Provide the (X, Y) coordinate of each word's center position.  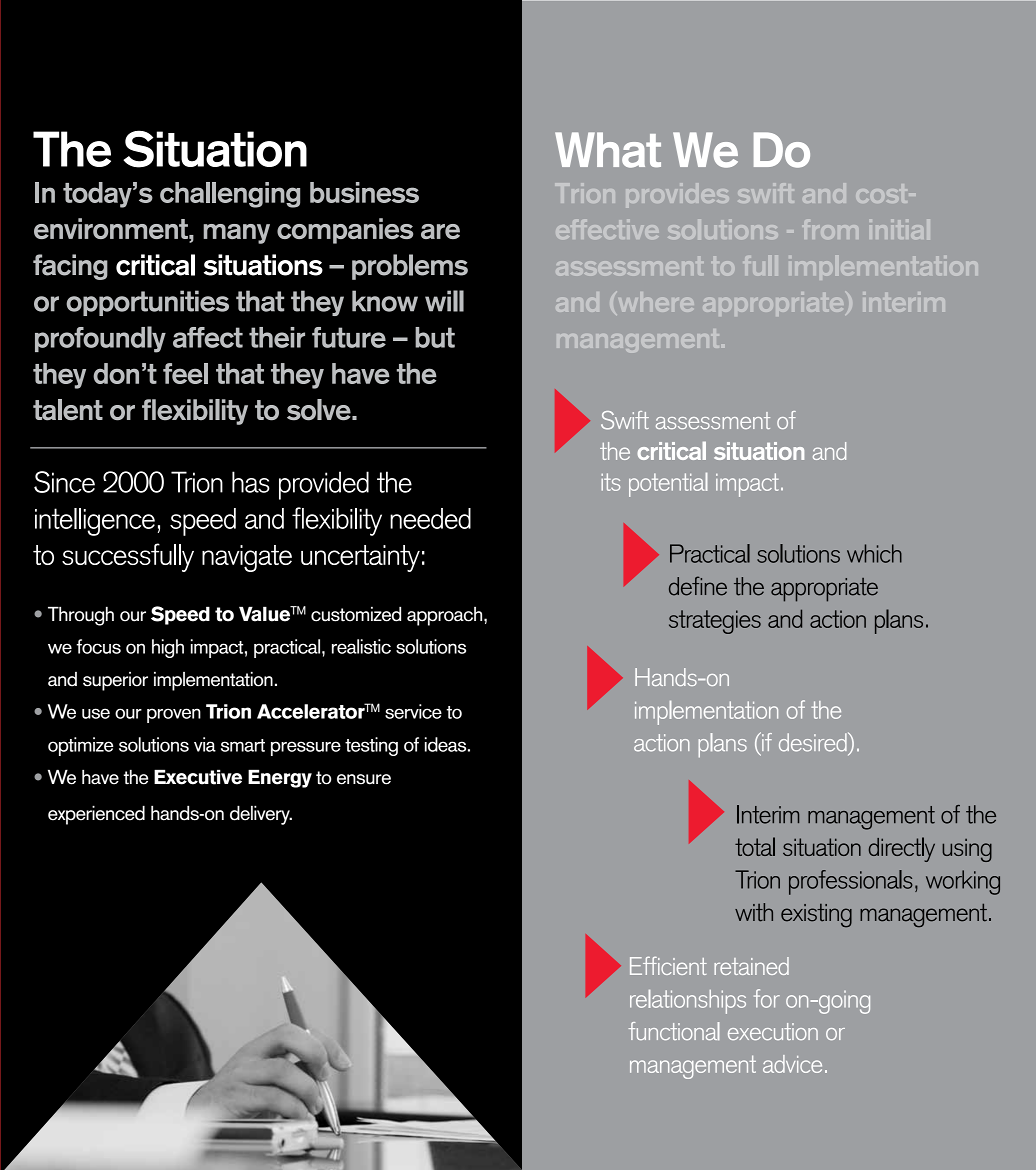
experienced (96, 815)
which (874, 553)
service (413, 711)
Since (64, 482)
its (610, 482)
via (205, 744)
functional (673, 1031)
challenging (230, 195)
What (608, 150)
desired (814, 742)
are (440, 231)
